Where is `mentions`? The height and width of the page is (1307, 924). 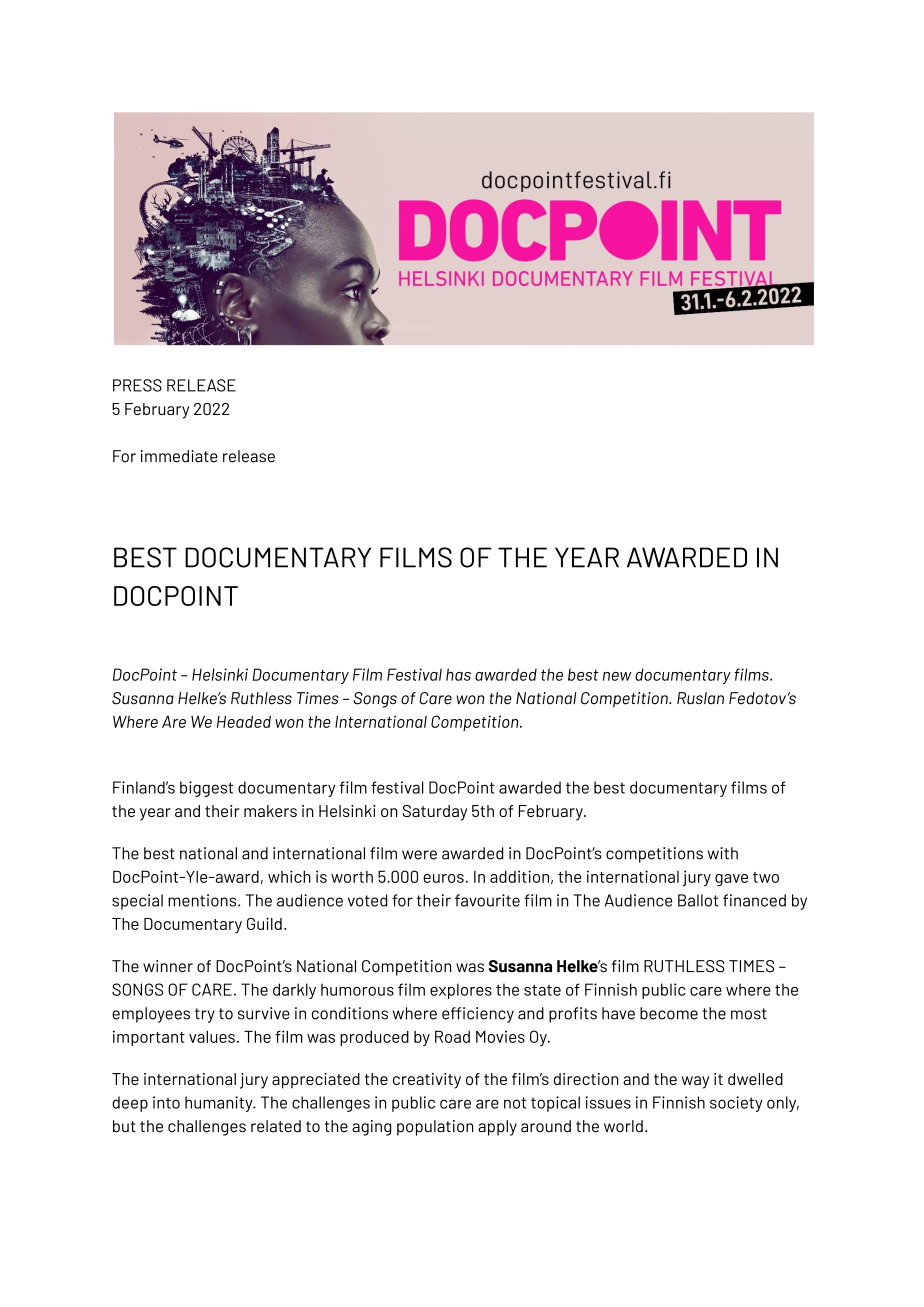
mentions is located at coordinates (203, 900).
